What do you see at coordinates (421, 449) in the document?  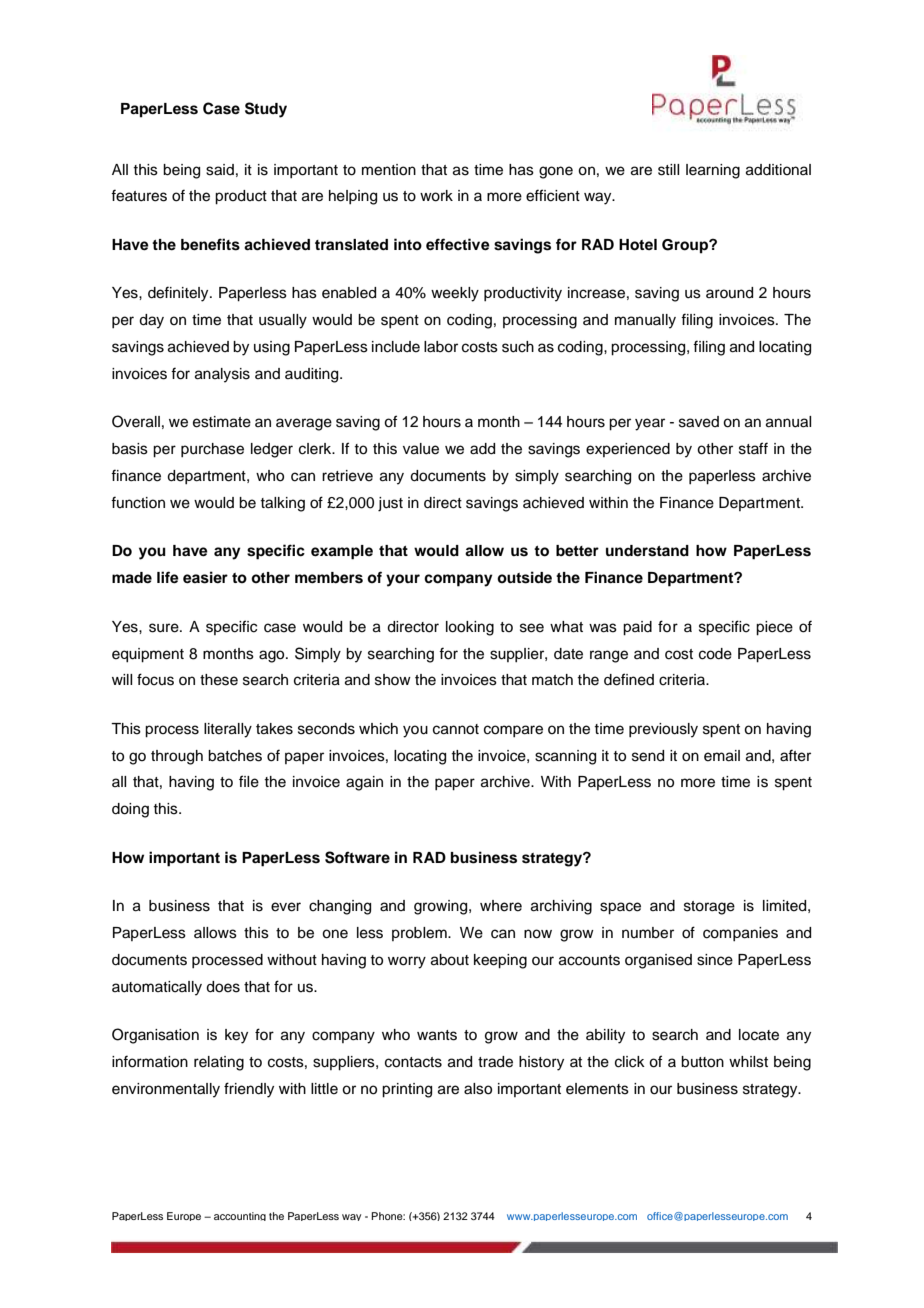 I see `value` at bounding box center [421, 449].
